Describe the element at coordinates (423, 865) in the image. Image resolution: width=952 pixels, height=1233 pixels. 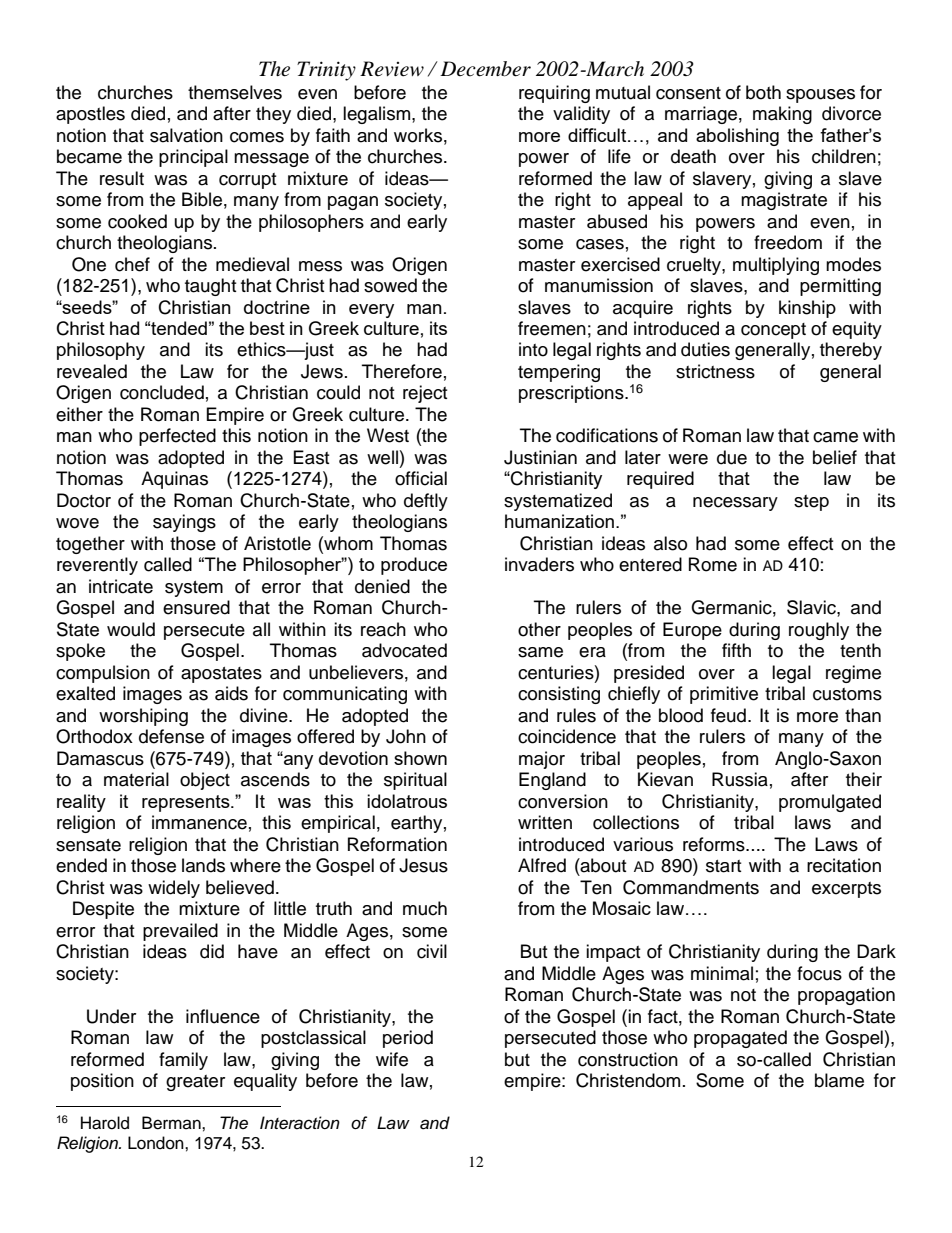
I see `Jesus` at that location.
